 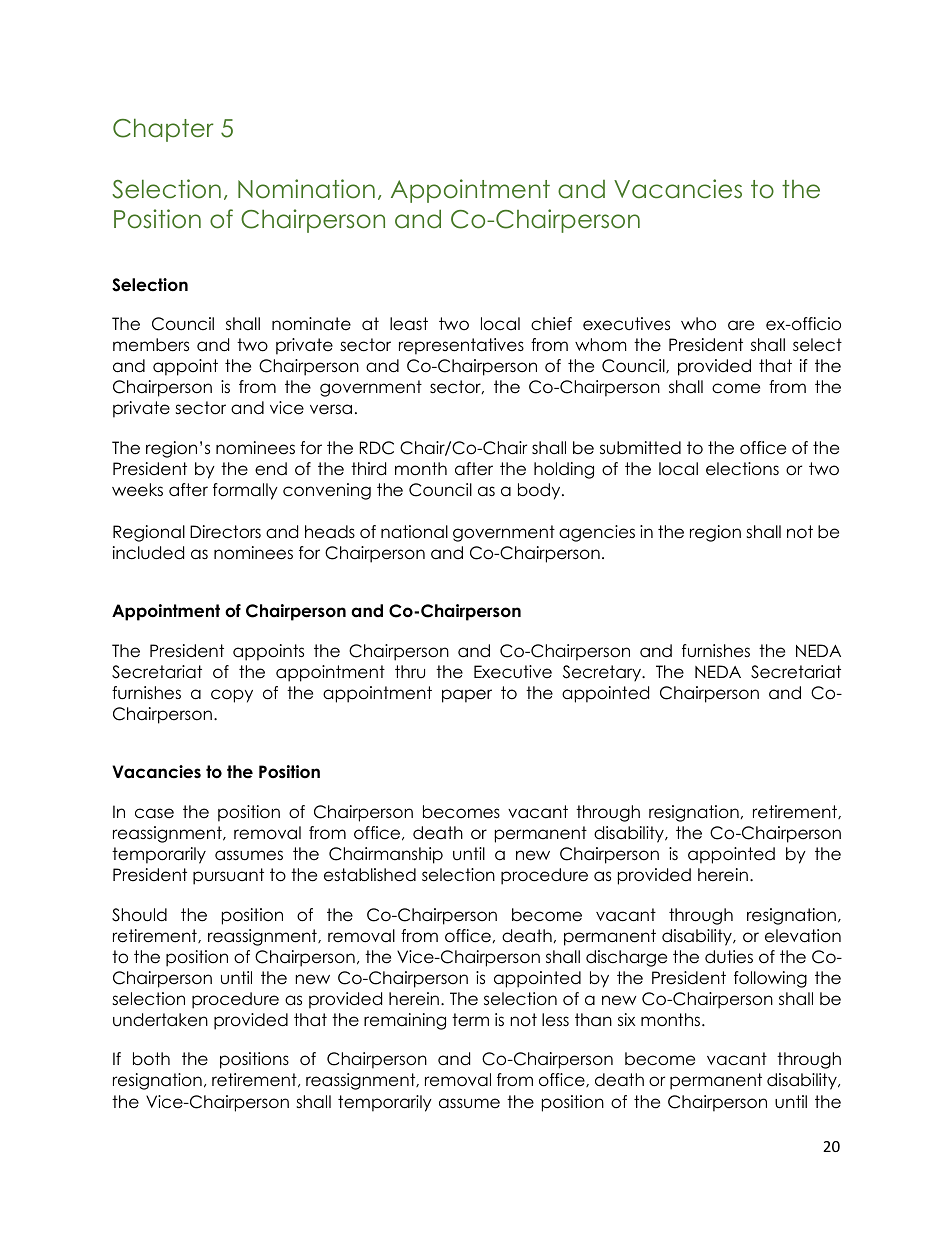 What do you see at coordinates (160, 1020) in the image?
I see `undertaken` at bounding box center [160, 1020].
